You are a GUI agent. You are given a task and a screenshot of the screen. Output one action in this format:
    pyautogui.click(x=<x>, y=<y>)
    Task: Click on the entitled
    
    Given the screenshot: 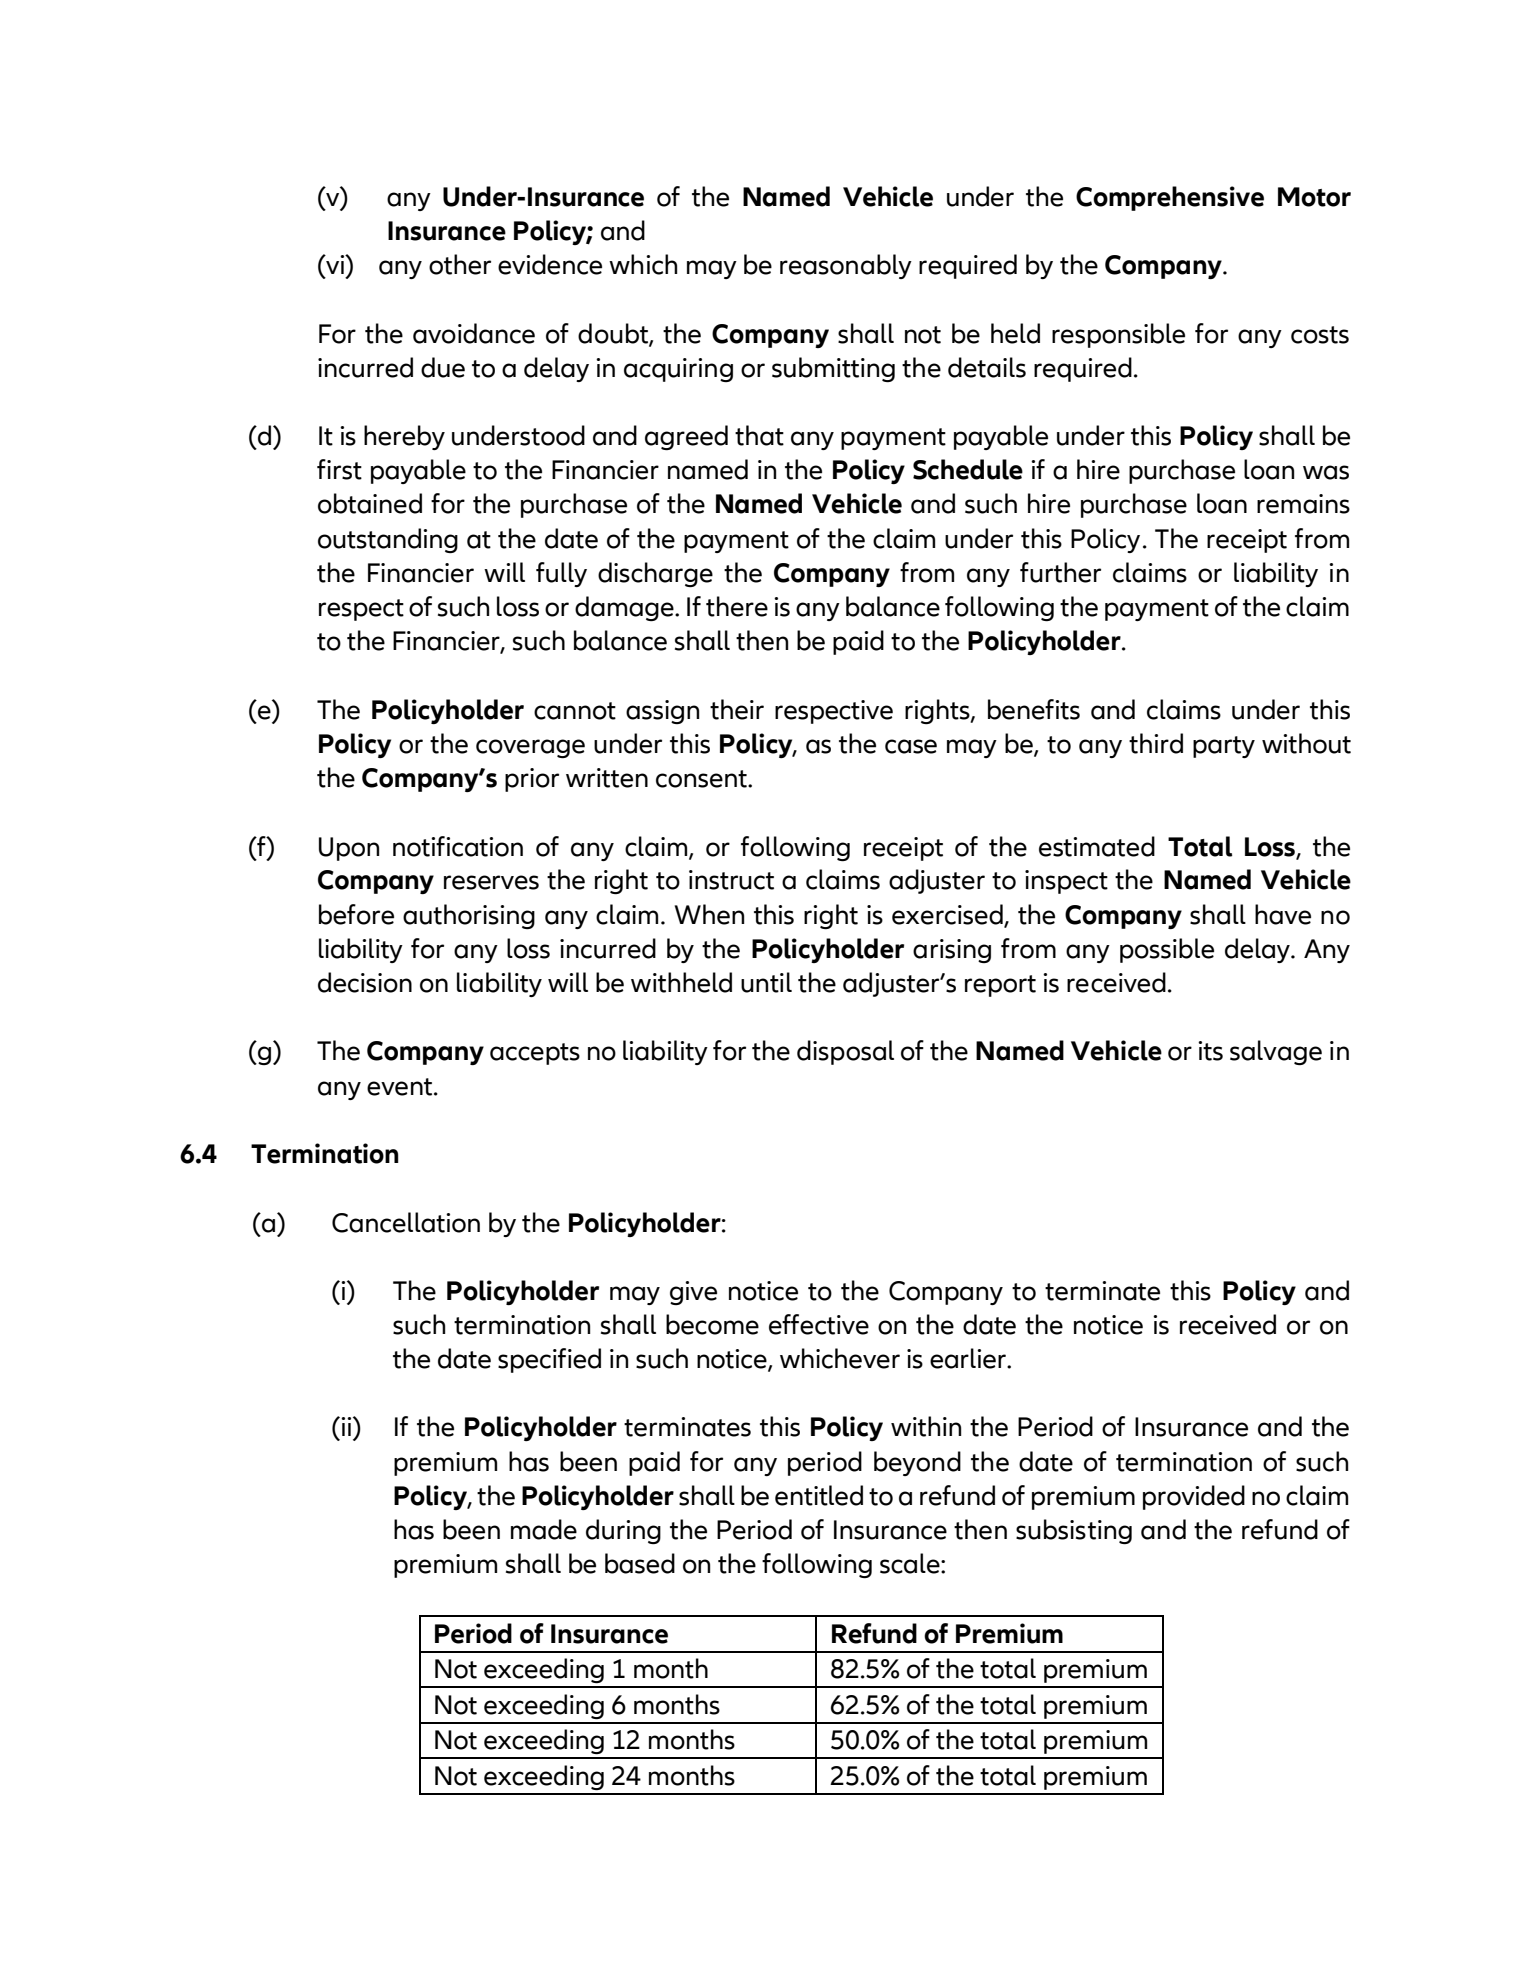 What is the action you would take?
    pyautogui.click(x=819, y=1495)
